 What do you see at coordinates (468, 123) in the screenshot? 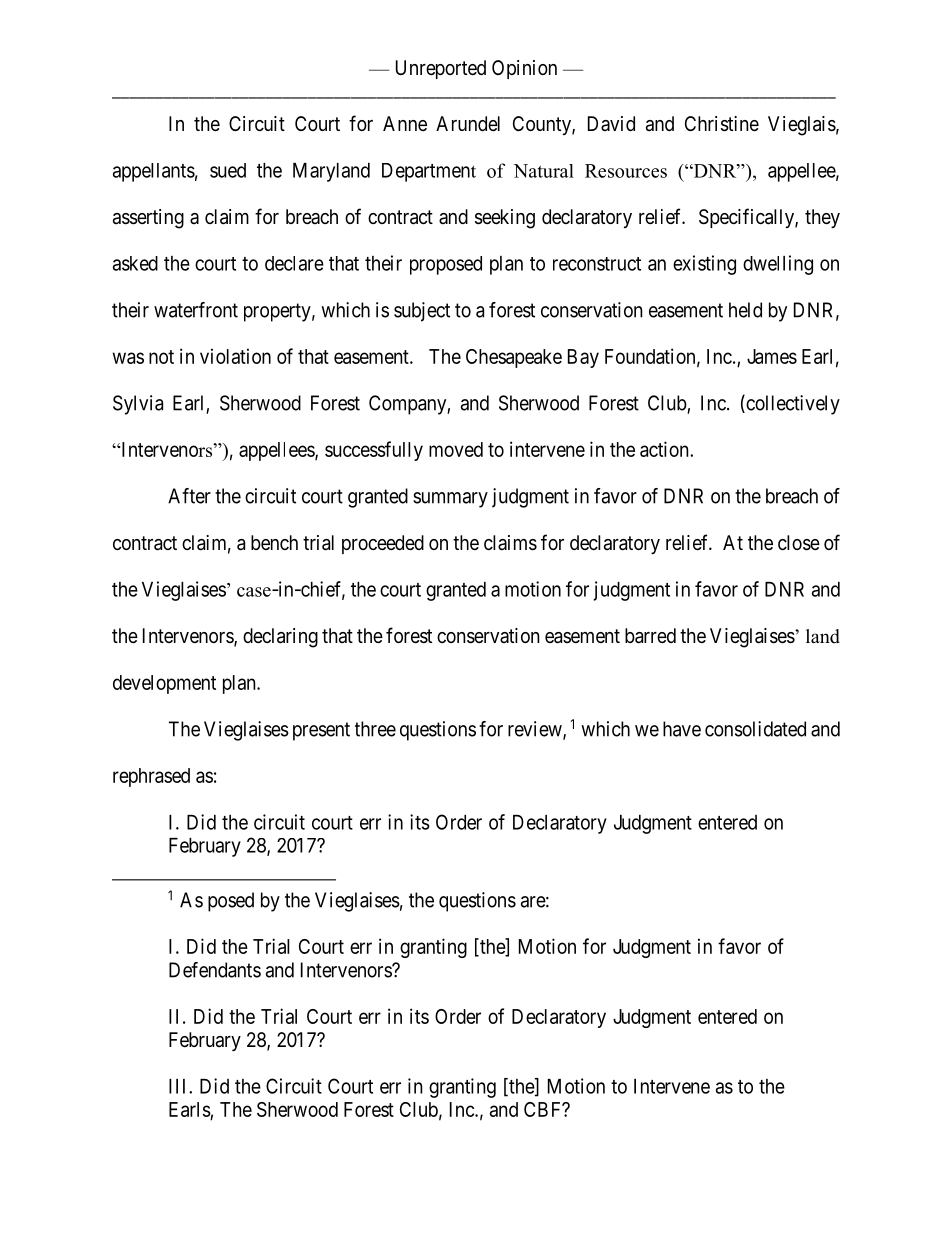
I see `Arundel` at bounding box center [468, 123].
